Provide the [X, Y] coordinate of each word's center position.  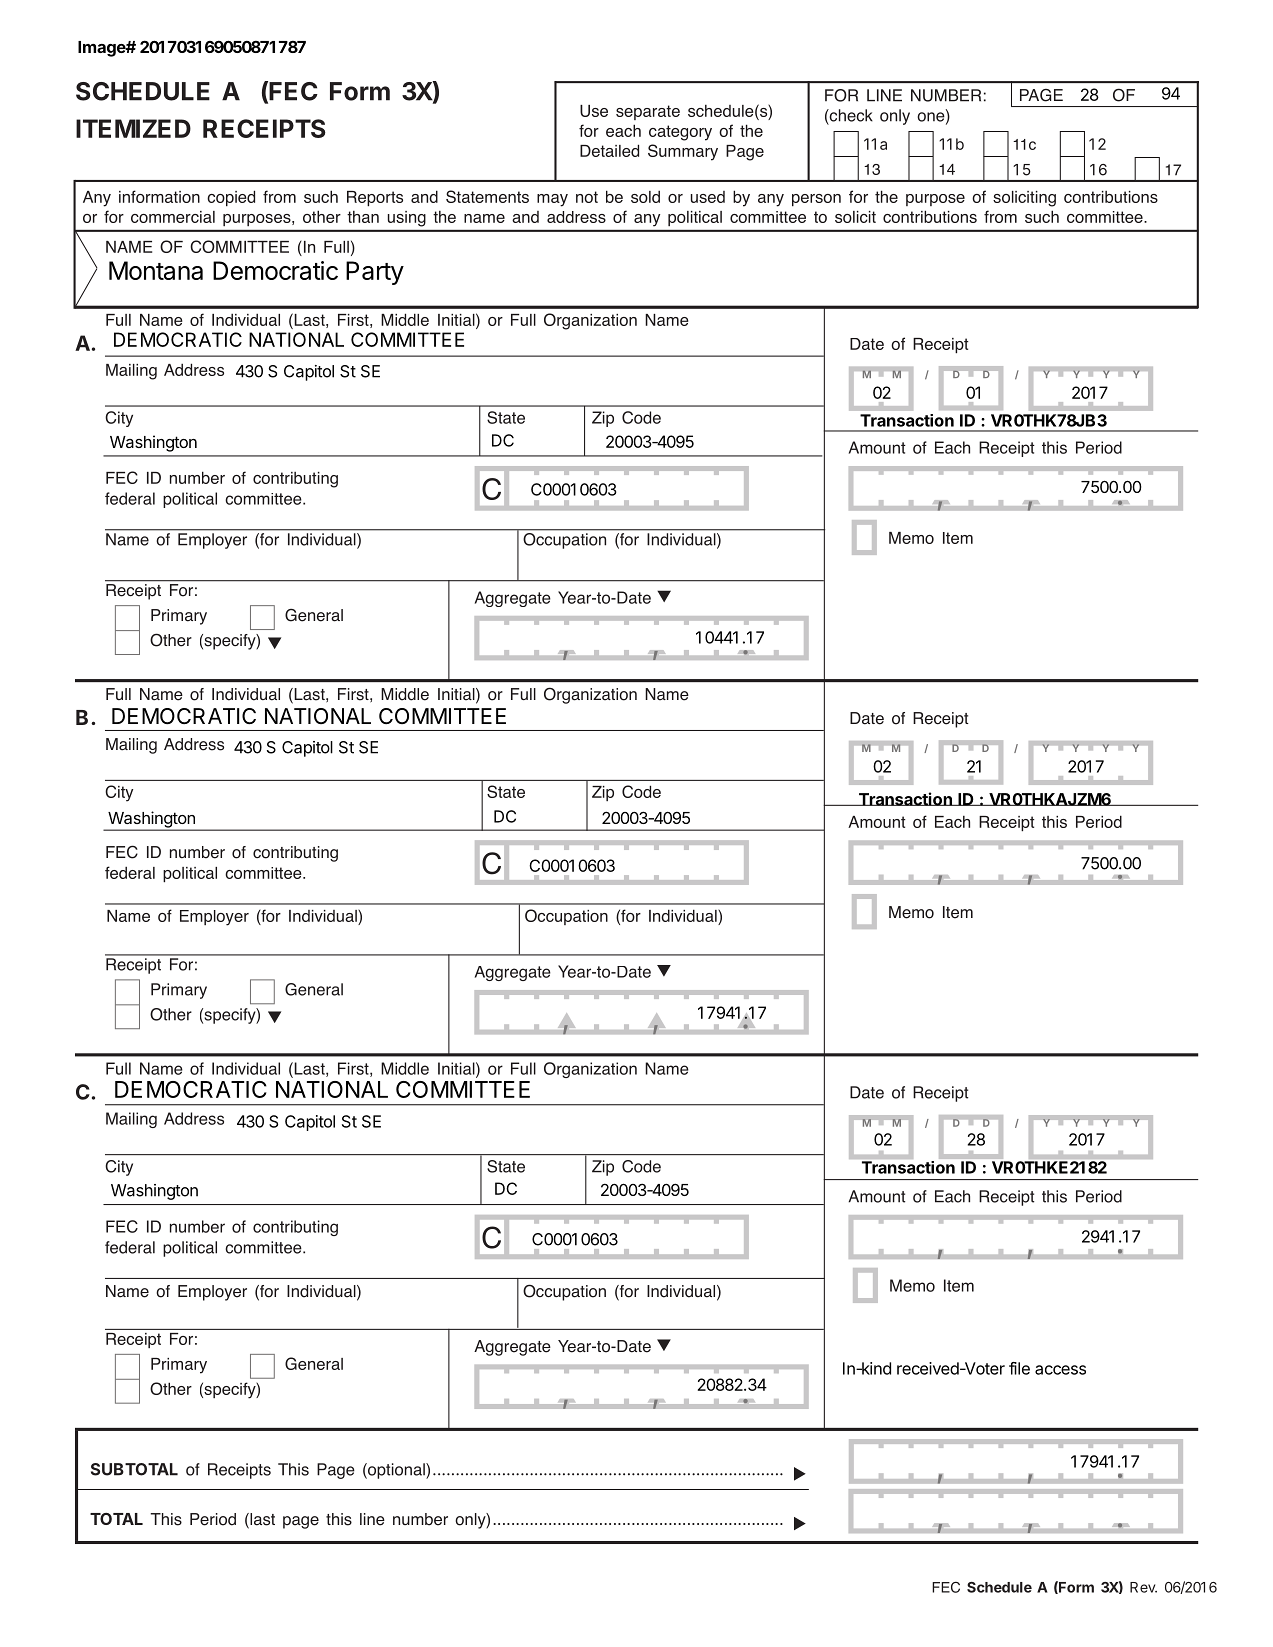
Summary [683, 152]
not [587, 197]
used [708, 197]
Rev [1143, 1587]
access [1060, 1370]
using [407, 219]
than [363, 217]
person [816, 200]
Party [375, 273]
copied [231, 198]
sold [645, 197]
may [552, 200]
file [1019, 1368]
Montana [156, 270]
